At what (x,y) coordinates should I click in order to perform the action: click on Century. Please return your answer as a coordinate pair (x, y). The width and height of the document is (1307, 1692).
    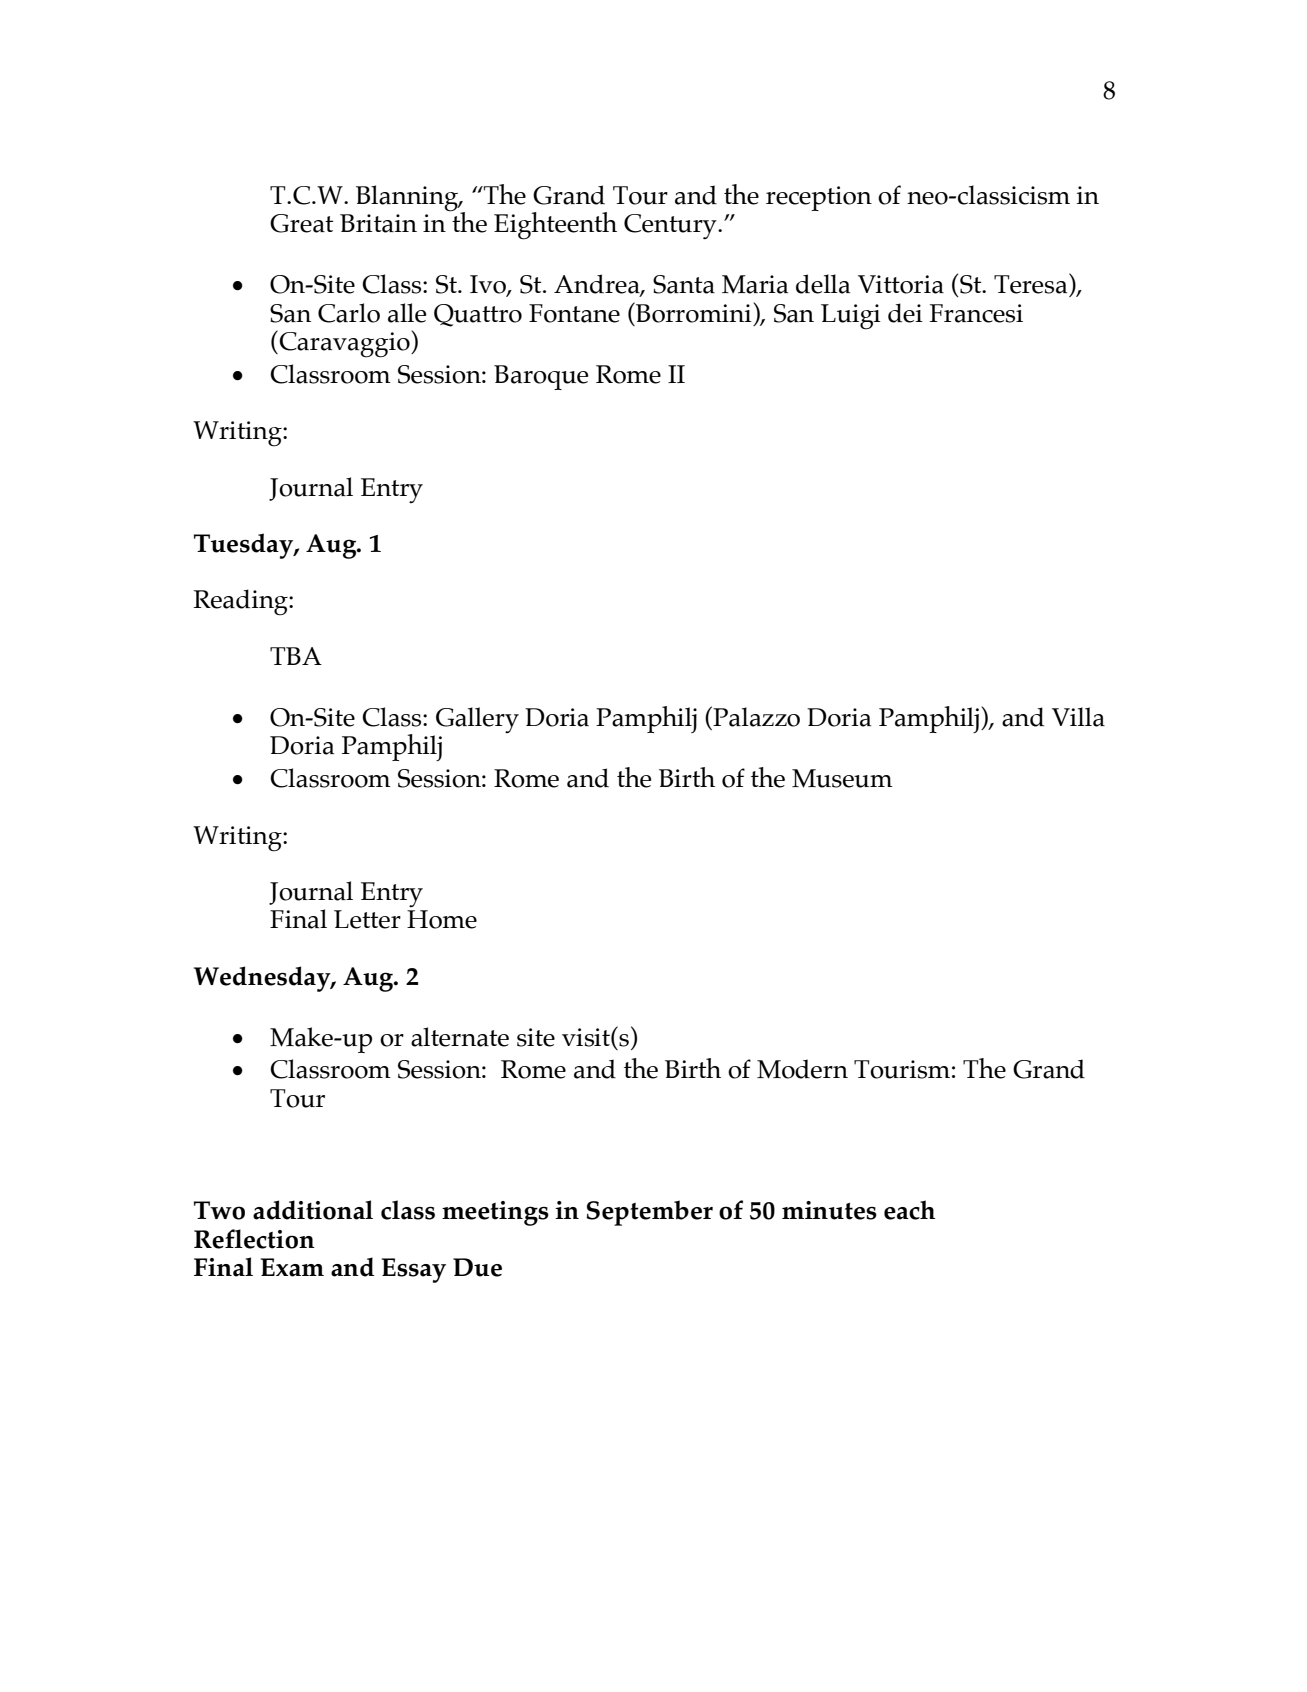
    Looking at the image, I should click on (671, 226).
